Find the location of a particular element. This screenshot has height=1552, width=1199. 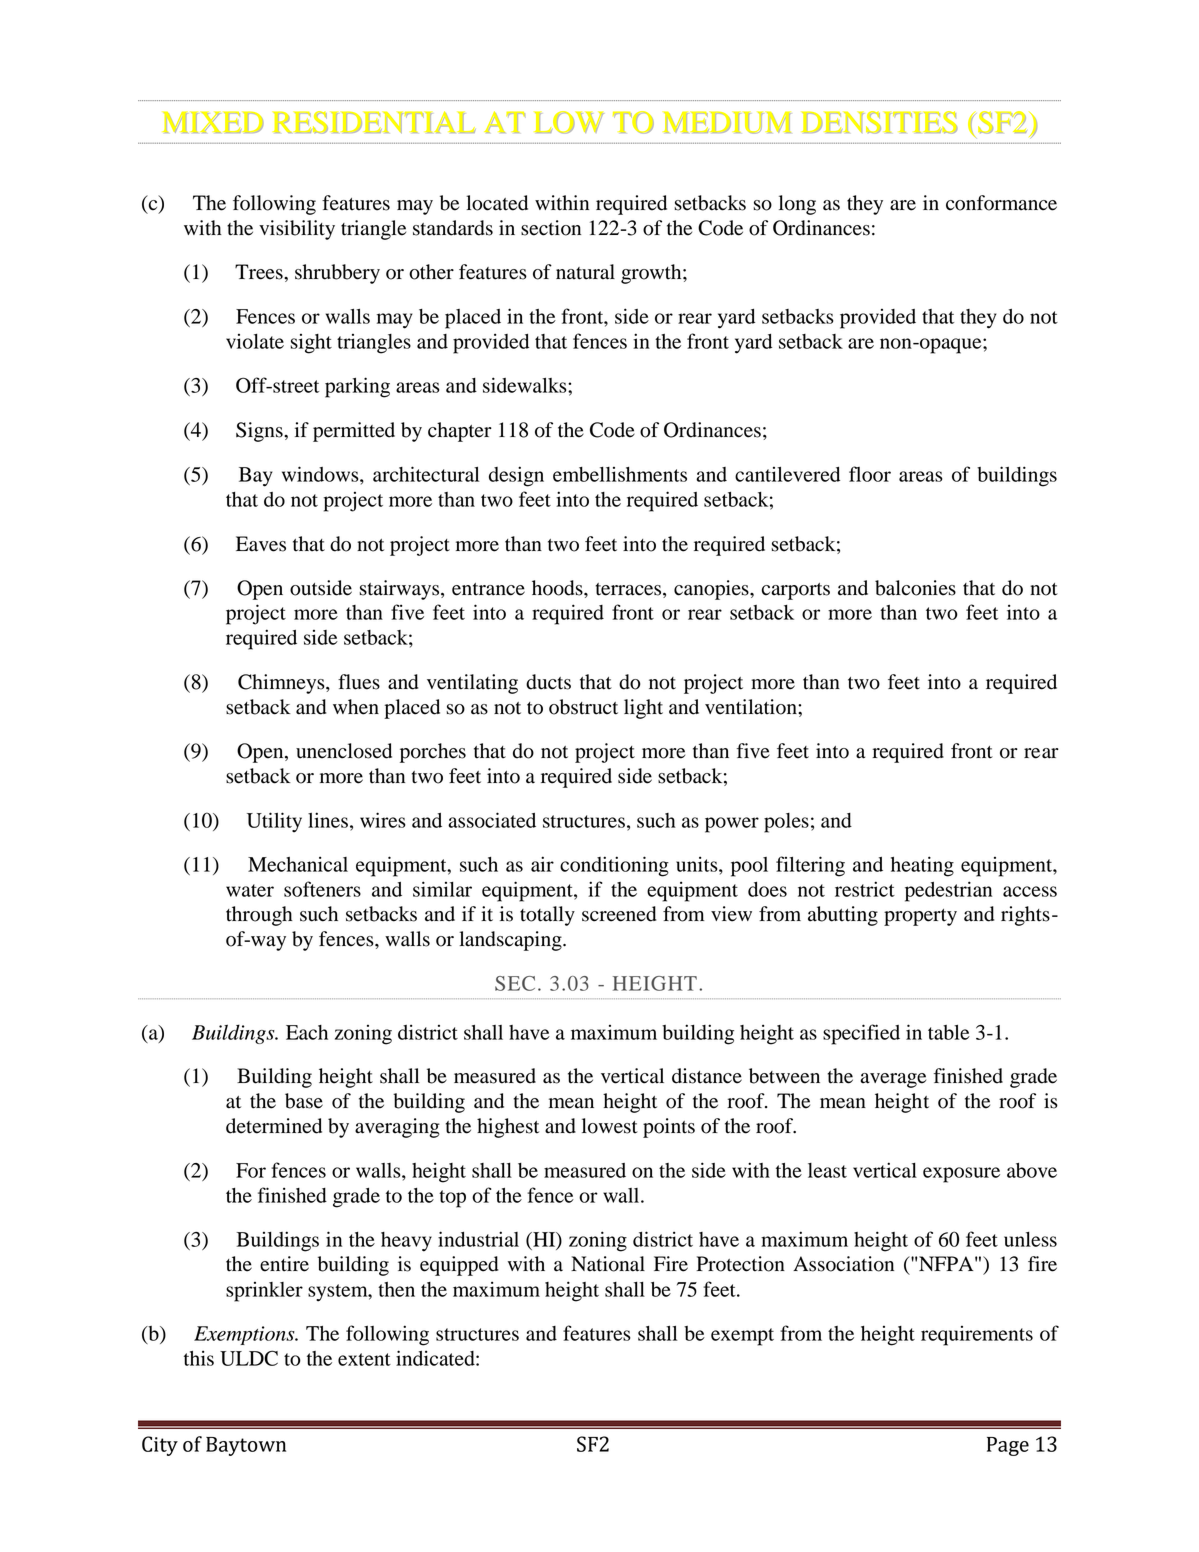

Page is located at coordinates (1008, 1446).
